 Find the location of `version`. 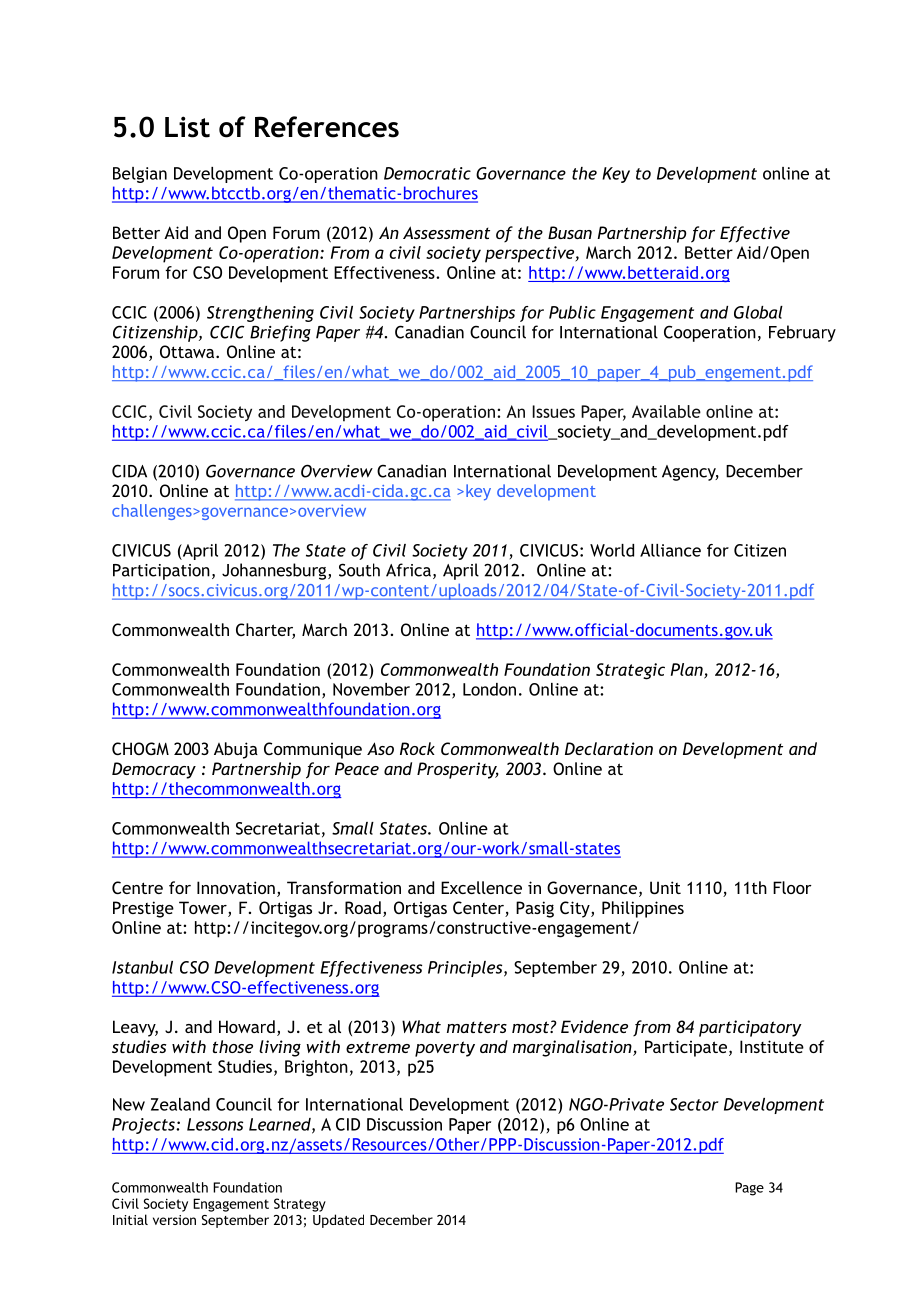

version is located at coordinates (174, 1220).
